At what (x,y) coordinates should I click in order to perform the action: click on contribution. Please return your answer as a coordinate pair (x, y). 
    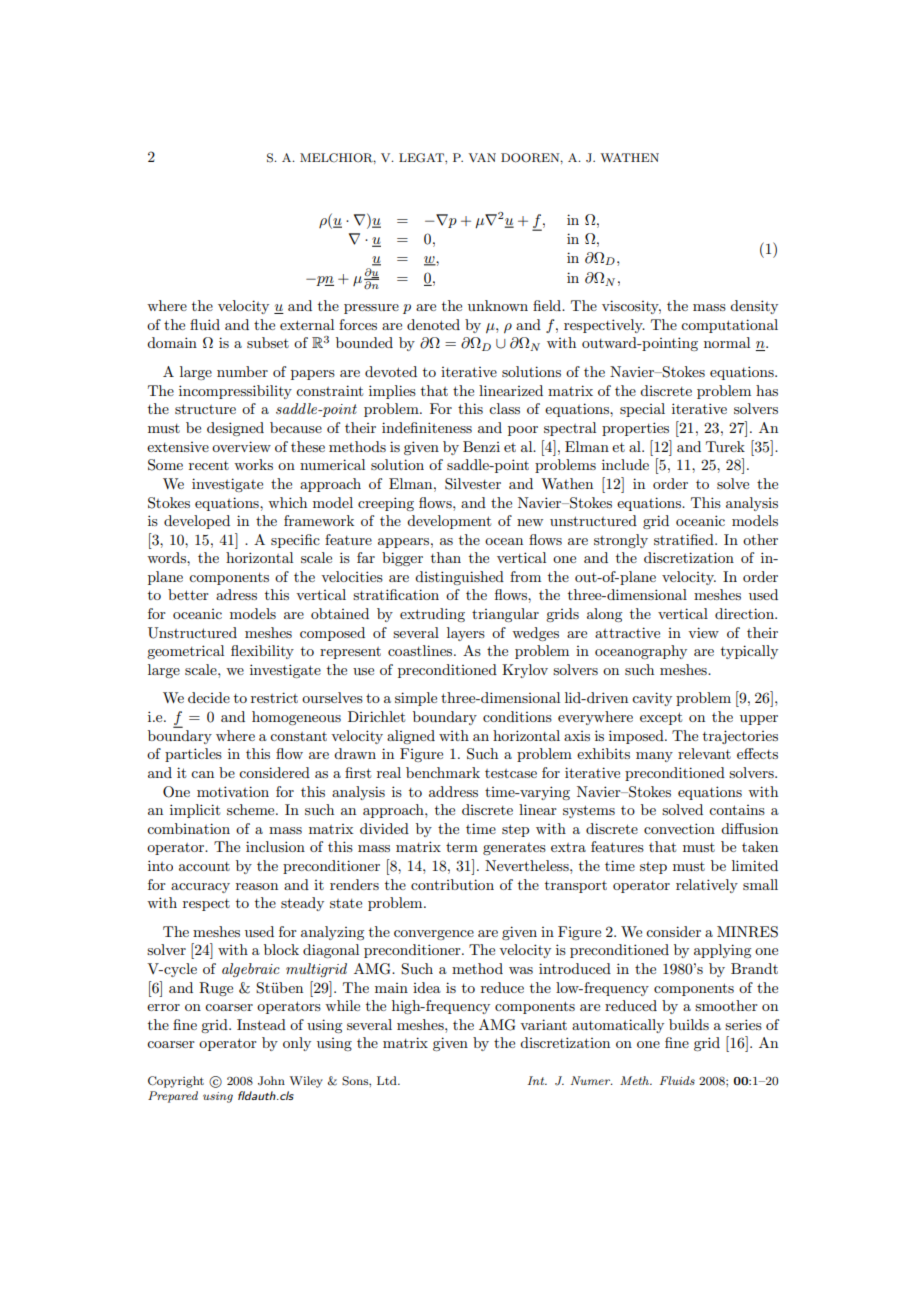
    Looking at the image, I should click on (452, 884).
